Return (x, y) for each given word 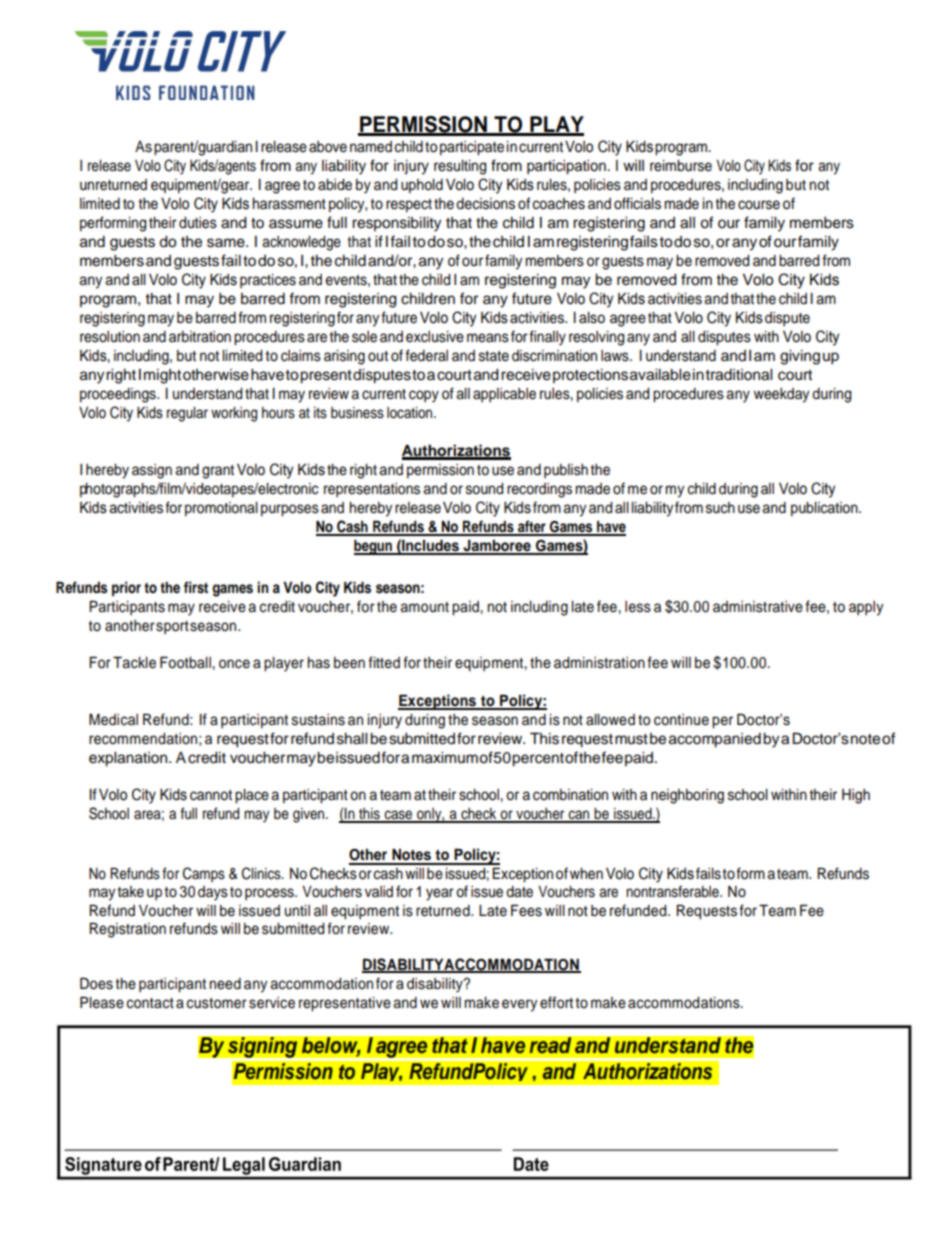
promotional (221, 509)
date (519, 892)
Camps (204, 874)
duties (198, 223)
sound (484, 489)
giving (800, 357)
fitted (384, 662)
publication (825, 509)
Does (96, 983)
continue (681, 720)
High (856, 796)
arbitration (200, 337)
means (488, 338)
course (759, 205)
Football (186, 662)
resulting (460, 167)
